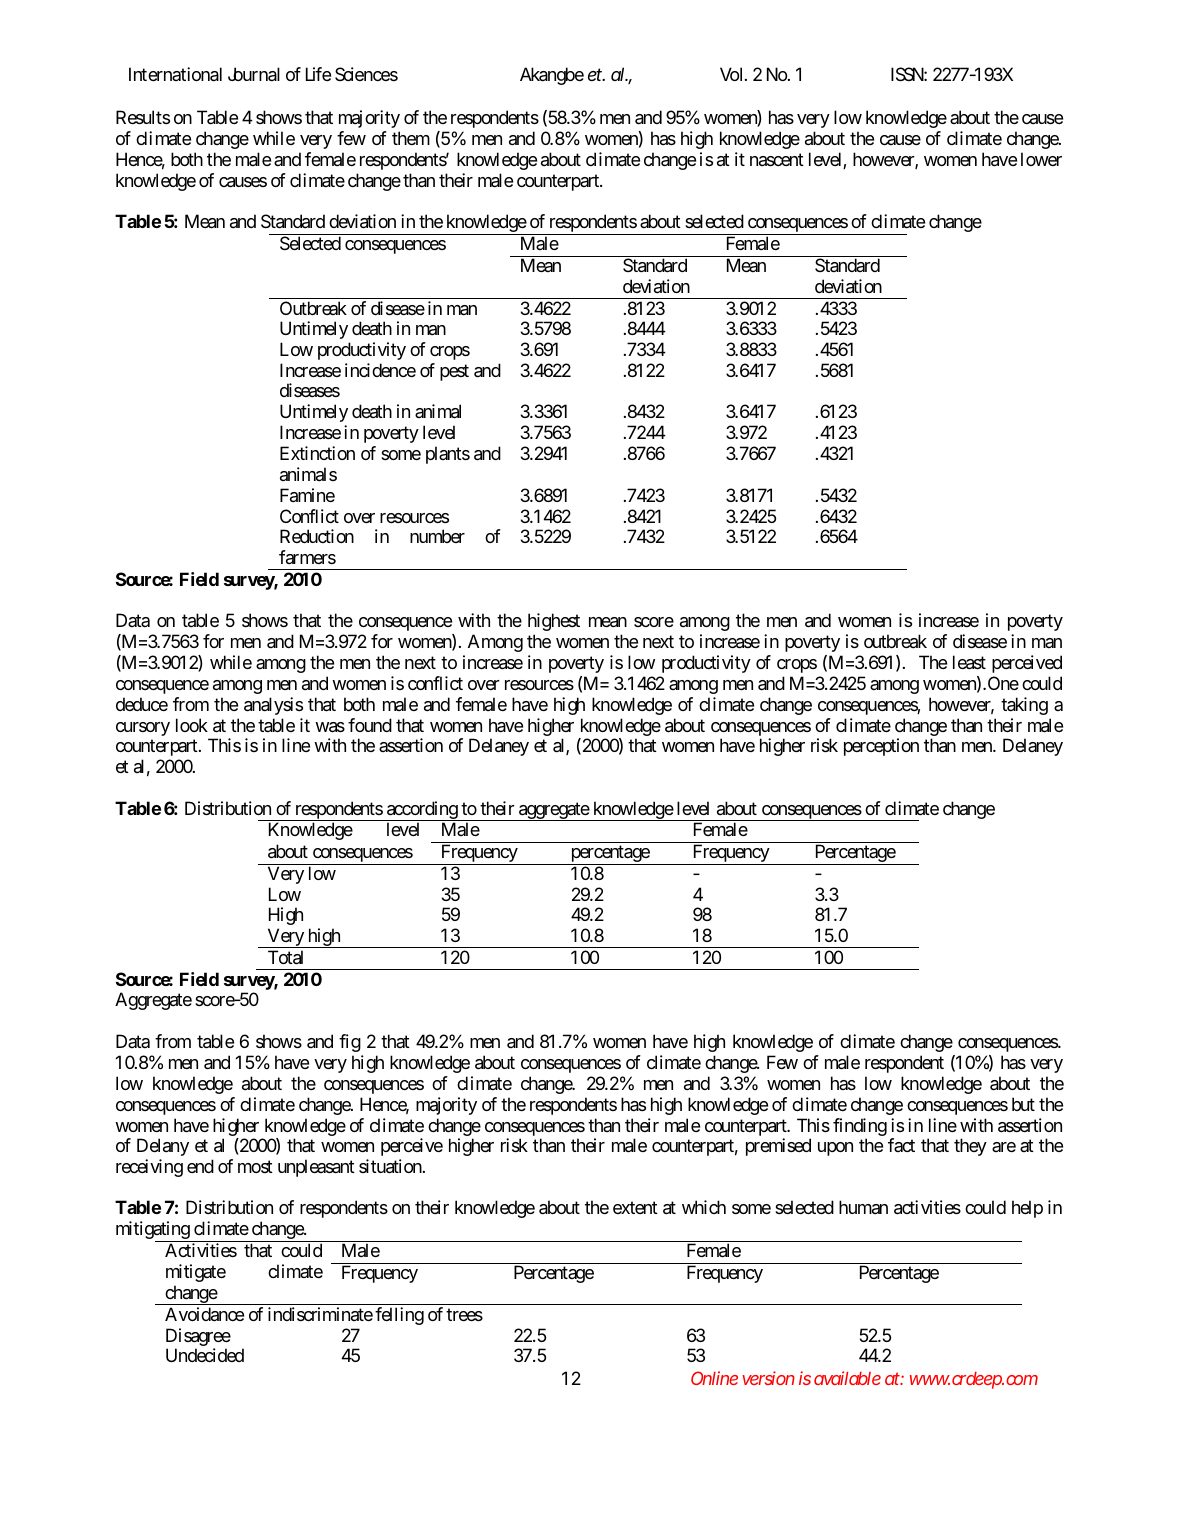 This image has height=1525, width=1178. Describe the element at coordinates (437, 536) in the image. I see `number` at that location.
